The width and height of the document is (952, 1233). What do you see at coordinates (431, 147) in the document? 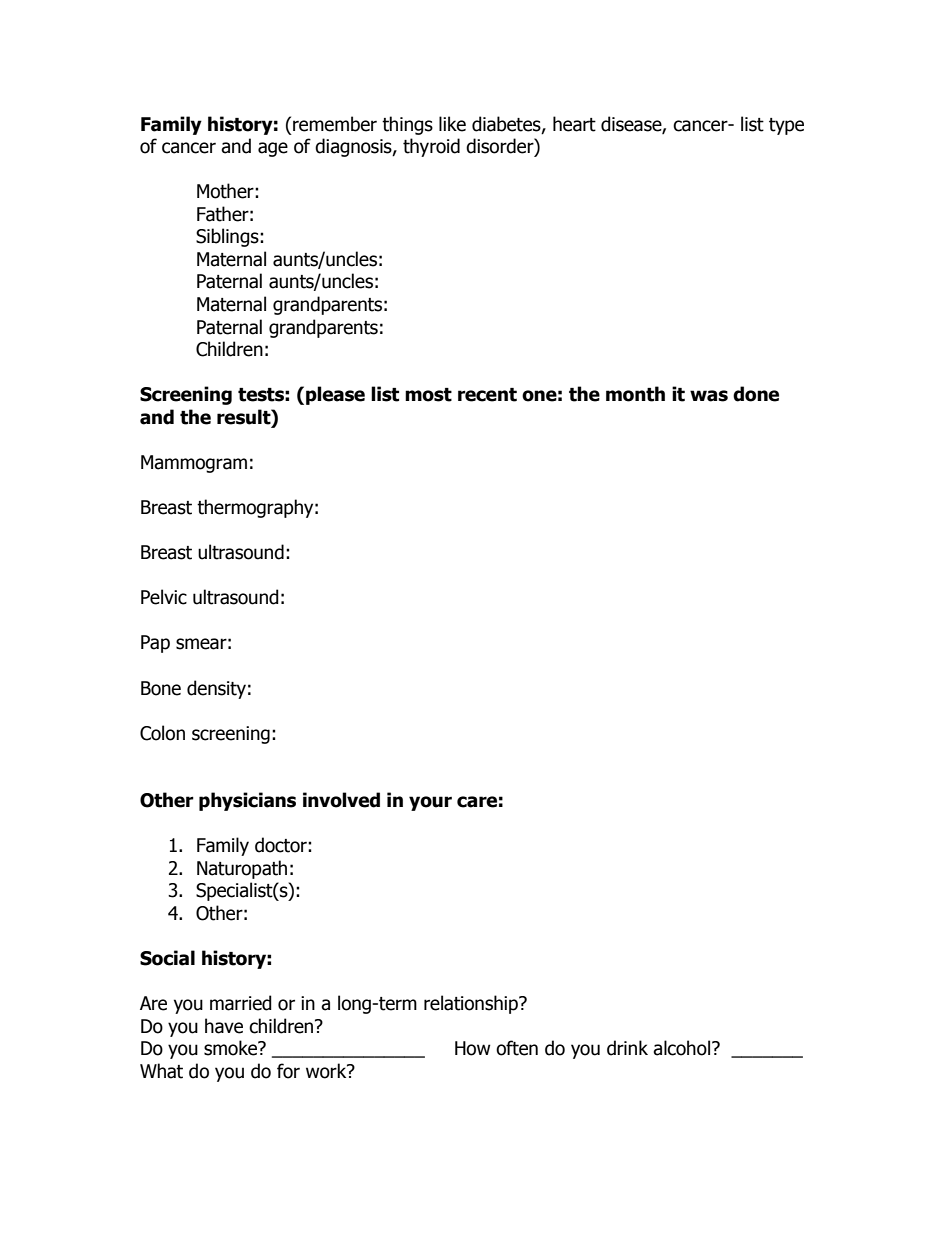
I see `thyroid` at bounding box center [431, 147].
